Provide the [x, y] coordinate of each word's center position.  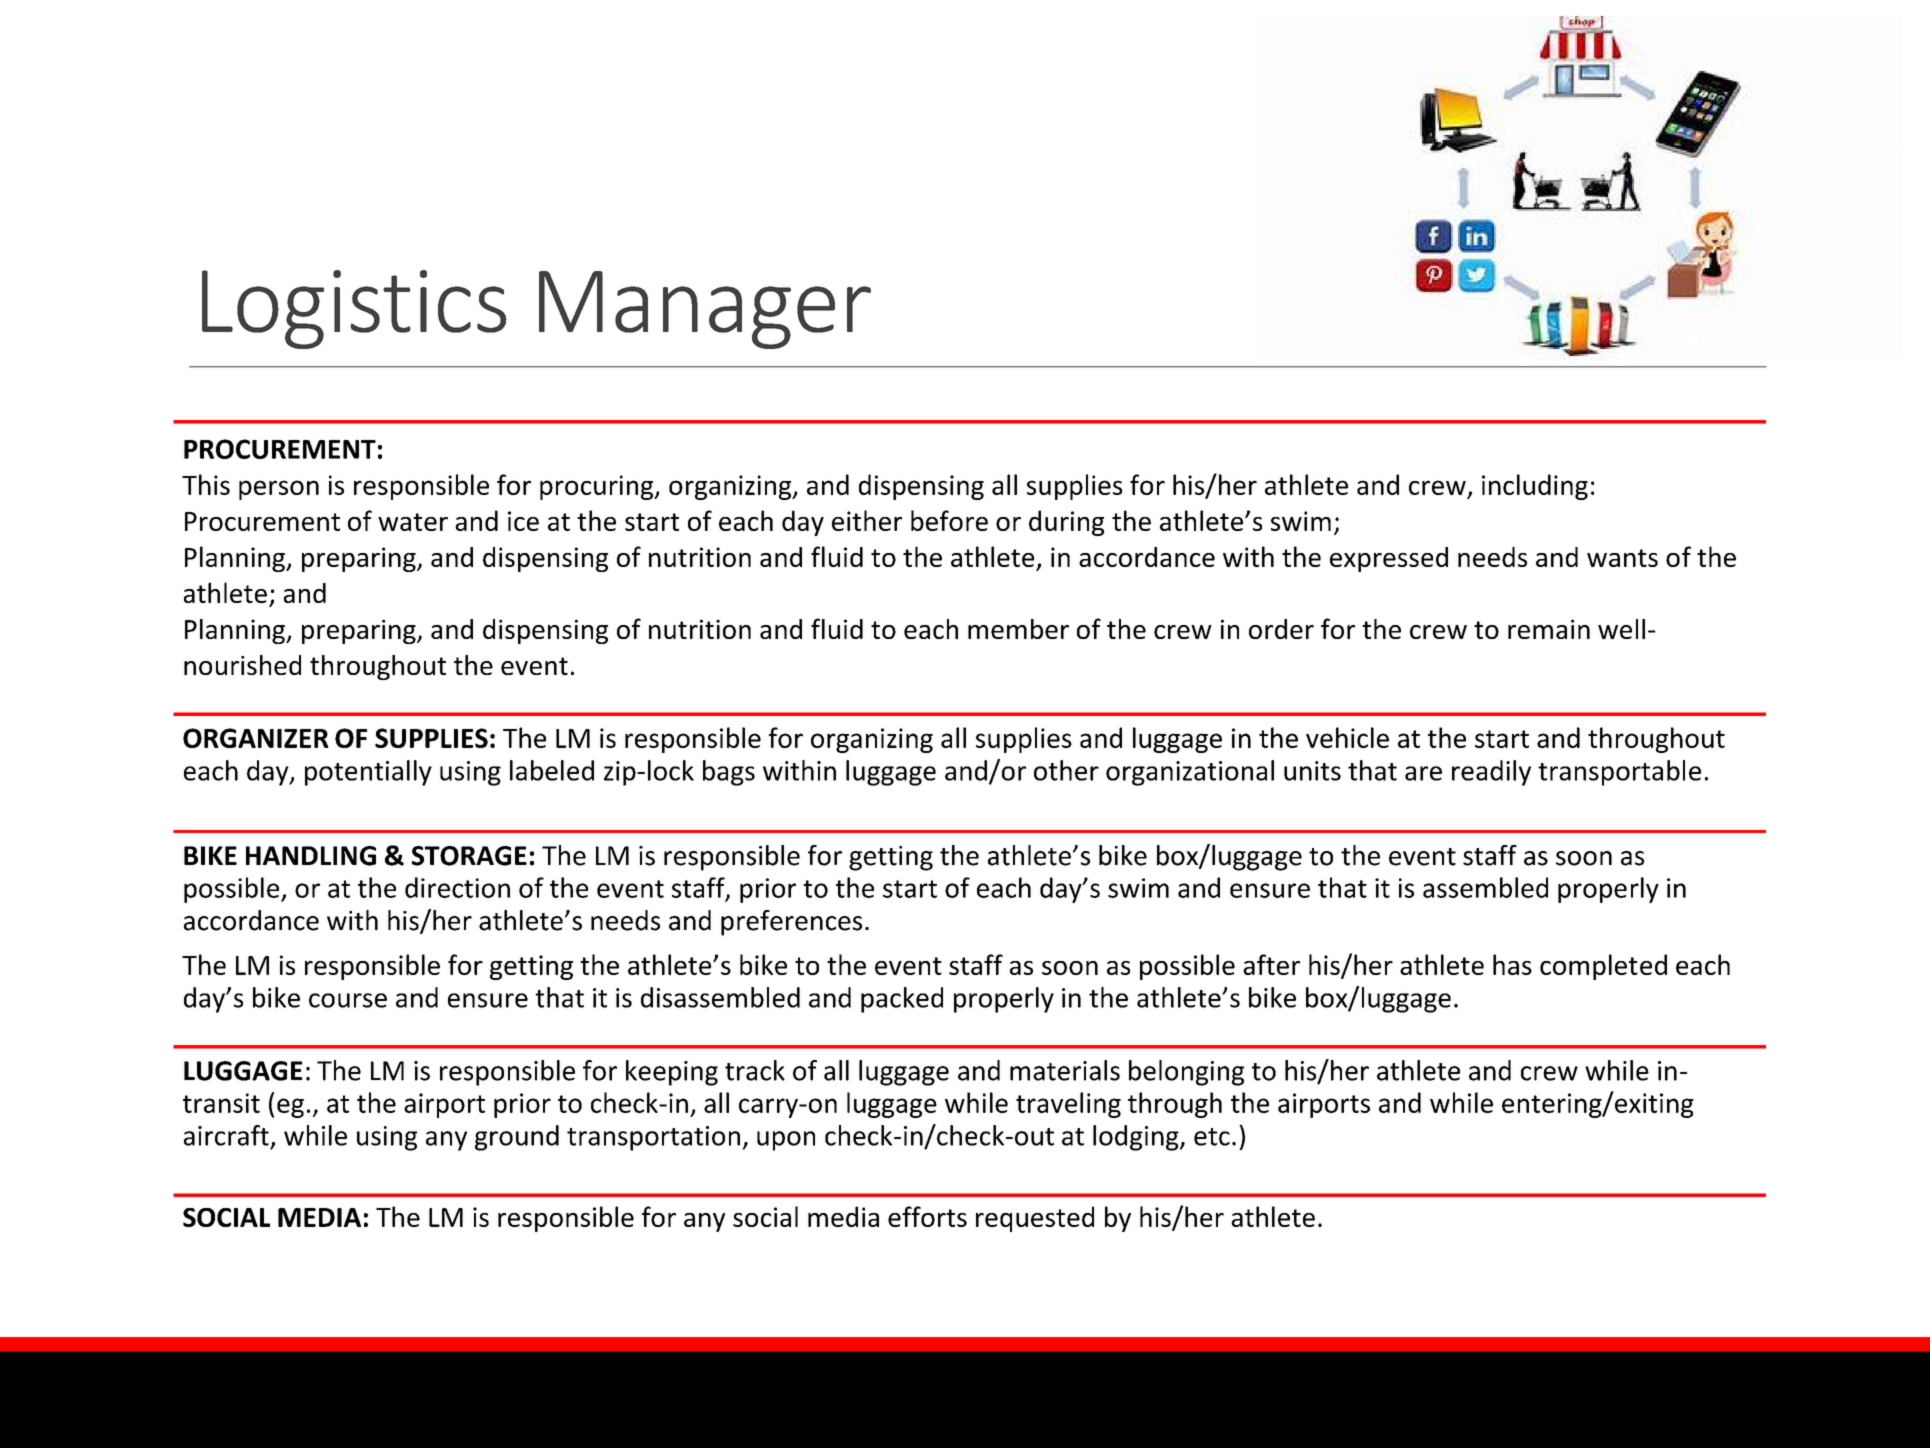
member [1018, 629]
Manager [705, 310]
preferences [791, 923]
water [413, 522]
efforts [927, 1216]
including [1535, 487]
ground [517, 1138]
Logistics [354, 309]
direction [457, 887]
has [1512, 964]
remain [1549, 629]
